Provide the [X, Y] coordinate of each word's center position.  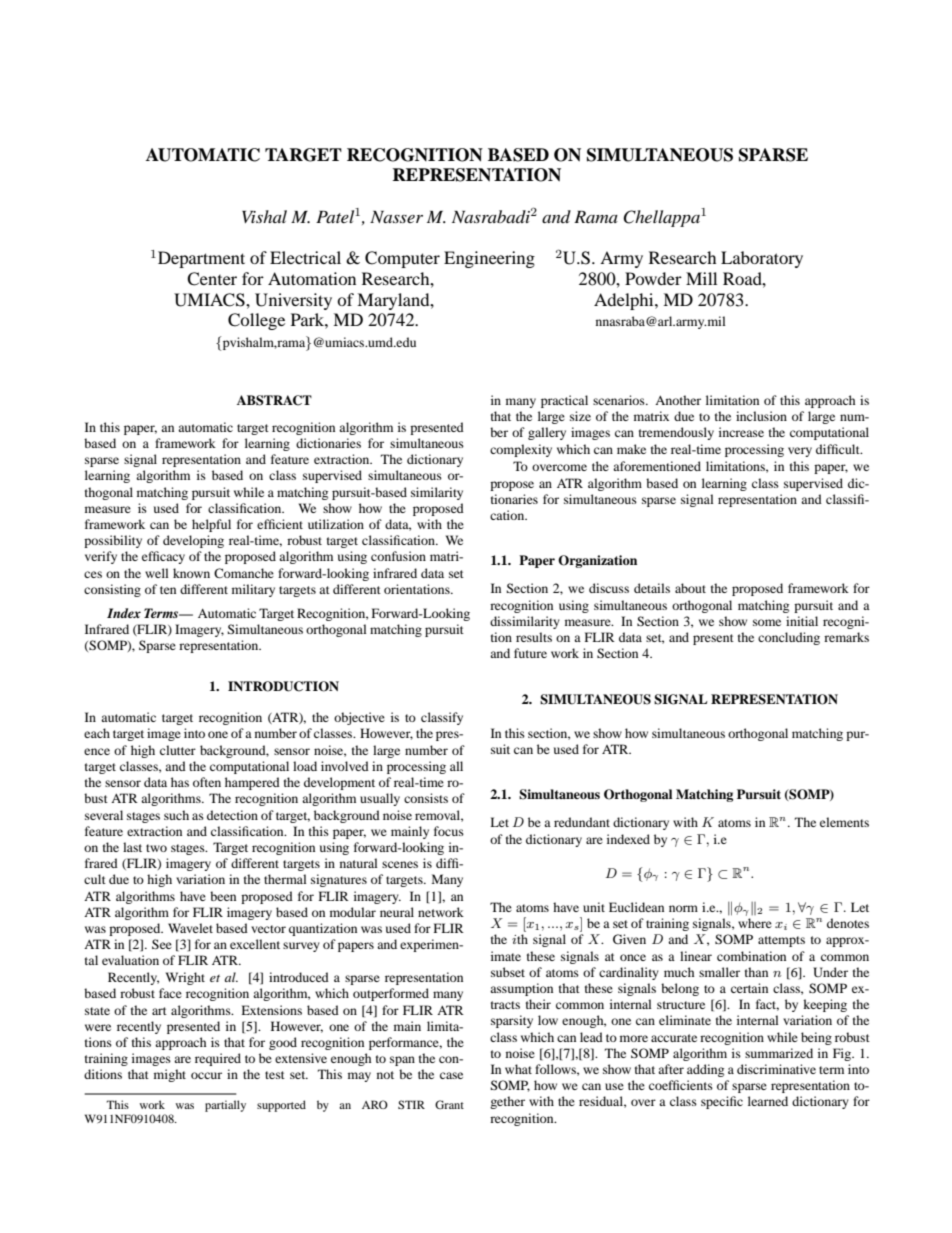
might [170, 1075]
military [253, 590]
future [530, 653]
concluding [789, 638]
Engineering [489, 259]
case [451, 1075]
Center [212, 279]
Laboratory [762, 259]
